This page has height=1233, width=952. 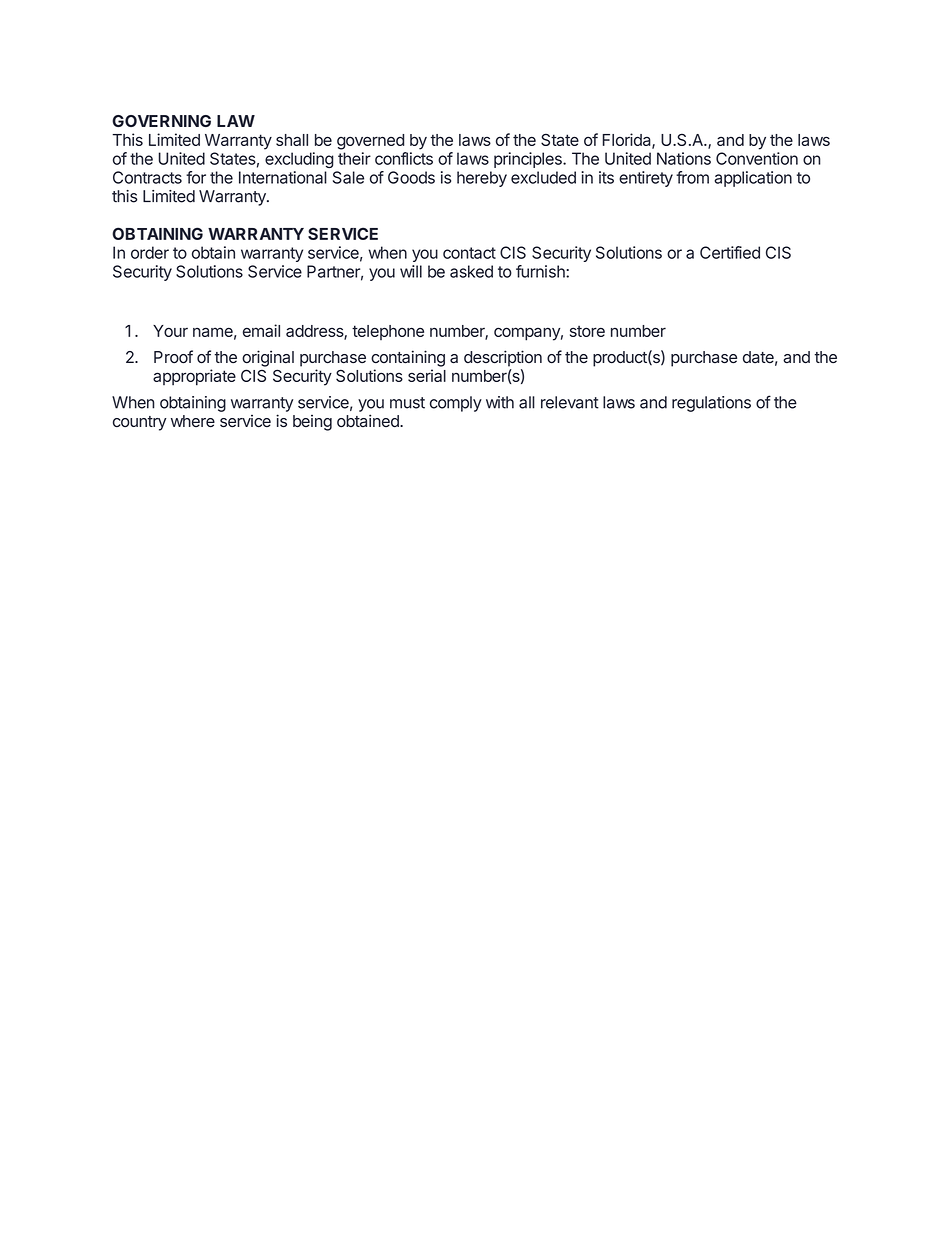 What do you see at coordinates (471, 271) in the page?
I see `asked` at bounding box center [471, 271].
